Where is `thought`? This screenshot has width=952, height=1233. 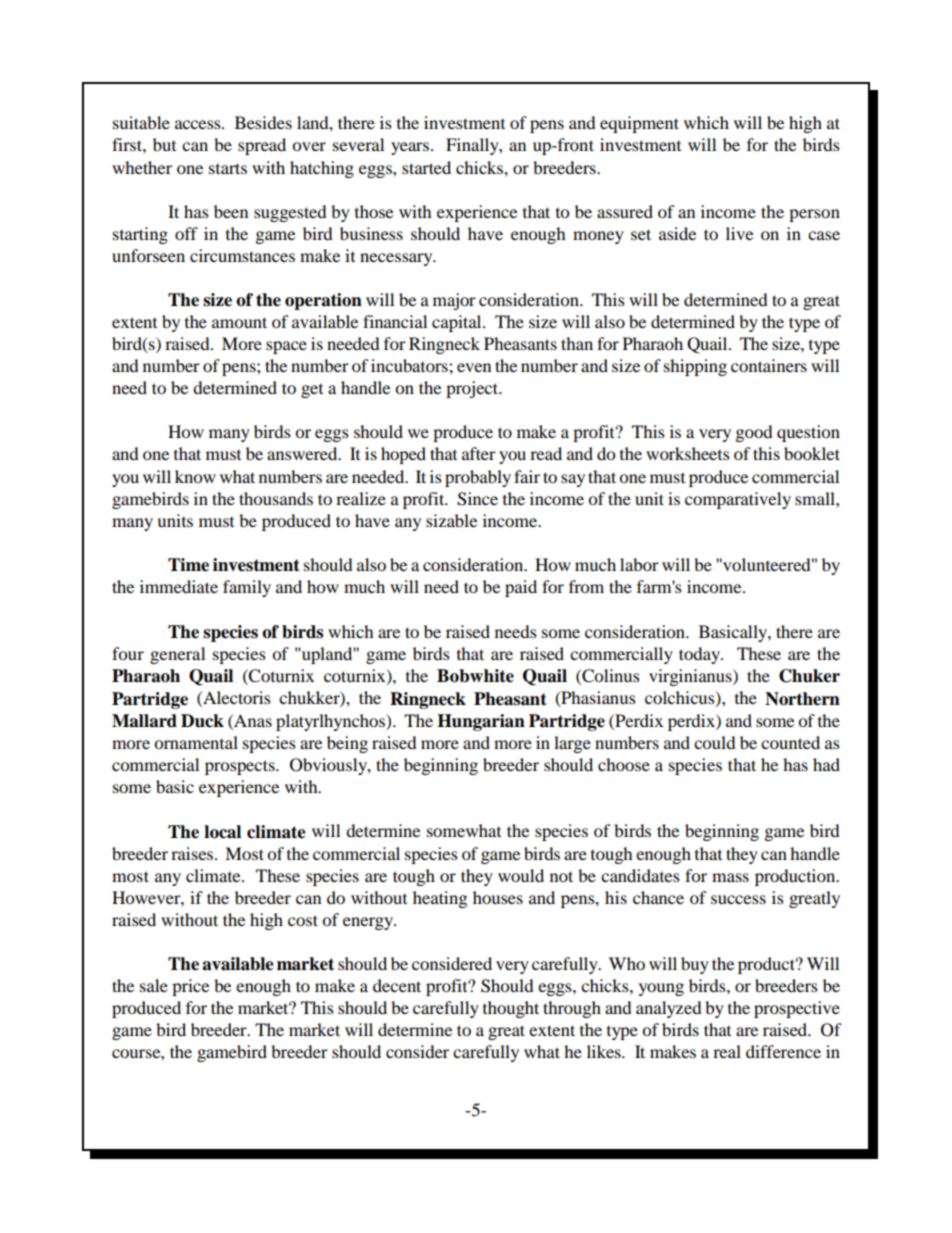 thought is located at coordinates (511, 1009).
